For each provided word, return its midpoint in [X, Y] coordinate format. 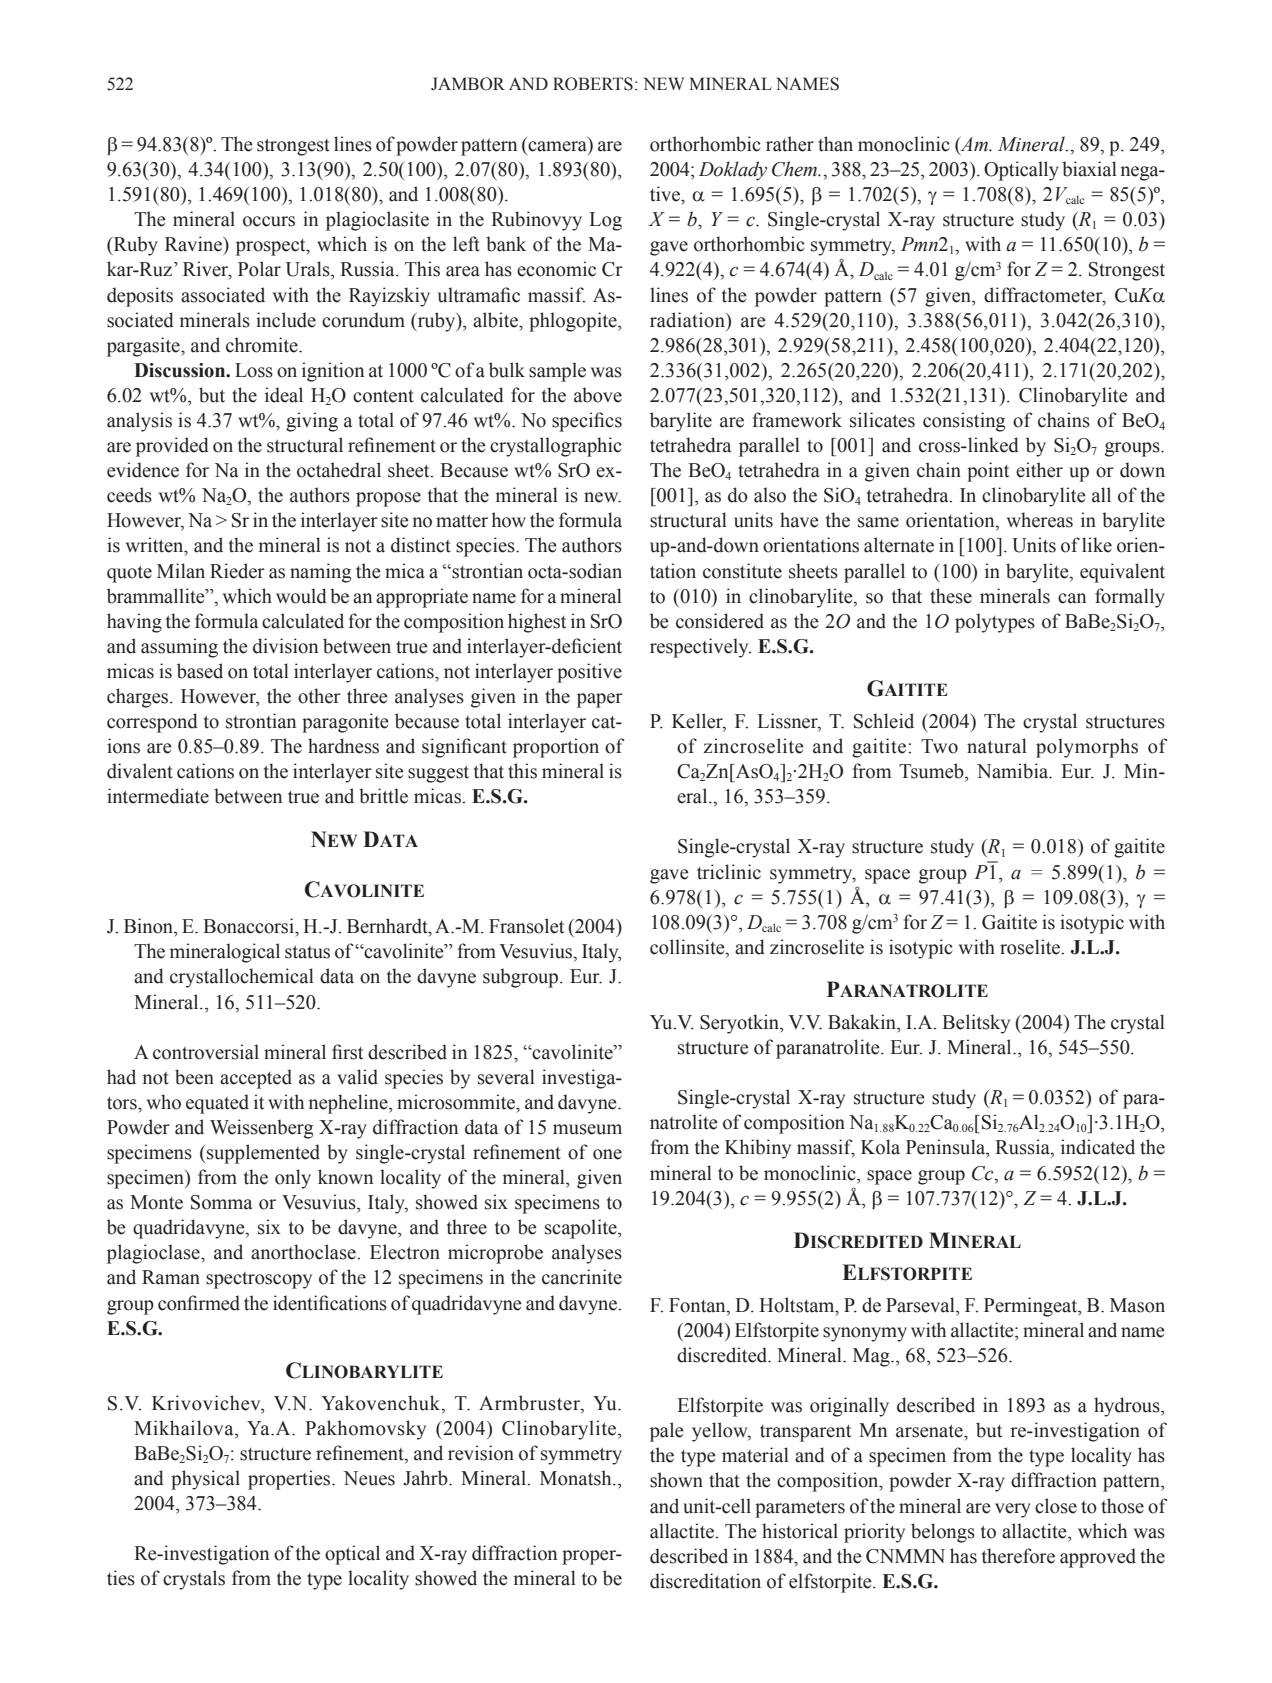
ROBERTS [593, 84]
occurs [269, 221]
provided [172, 447]
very [1013, 1510]
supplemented [263, 1154]
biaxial [1089, 169]
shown [676, 1480]
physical [205, 1480]
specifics [587, 422]
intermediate [158, 796]
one [607, 1154]
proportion [556, 748]
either [1039, 470]
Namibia [1014, 771]
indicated [1098, 1147]
